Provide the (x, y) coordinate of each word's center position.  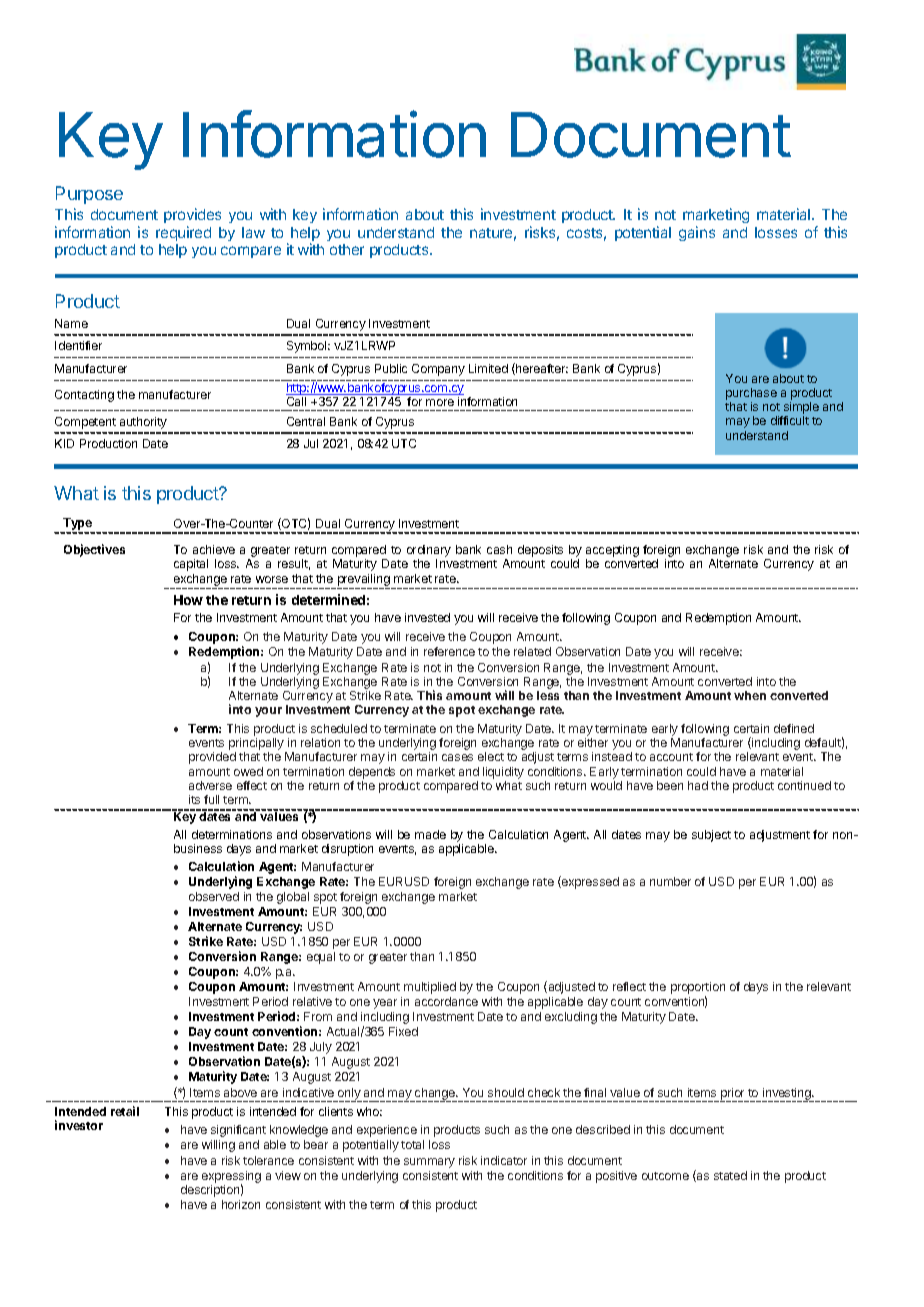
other (347, 249)
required (183, 233)
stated (730, 1175)
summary (429, 1163)
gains (697, 233)
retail (125, 1111)
